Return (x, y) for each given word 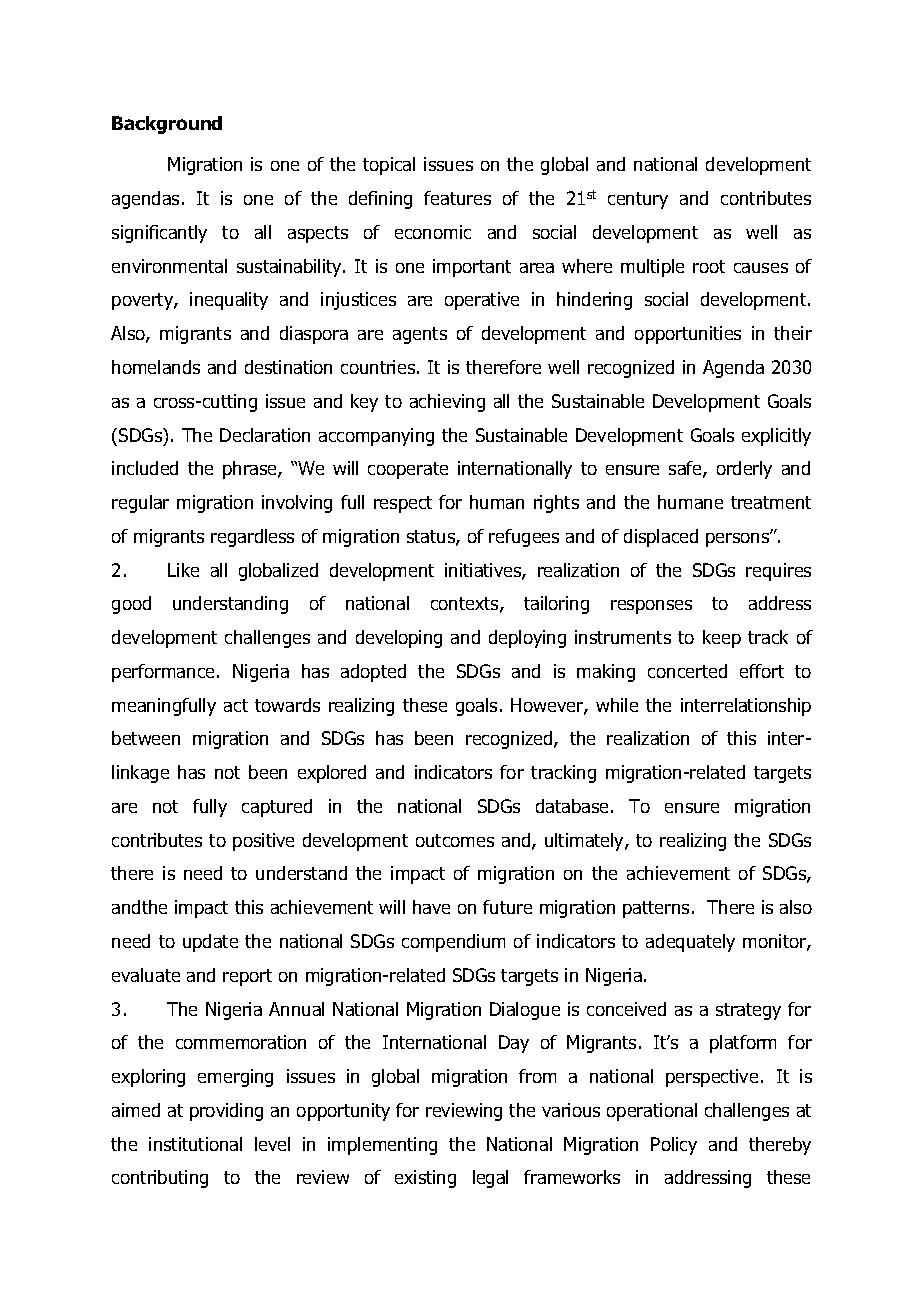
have (431, 907)
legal (490, 1179)
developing (399, 639)
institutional (195, 1144)
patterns (656, 909)
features (457, 198)
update (210, 943)
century (638, 200)
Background (167, 125)
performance (163, 673)
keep (722, 639)
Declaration (265, 435)
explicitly (776, 437)
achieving (447, 403)
